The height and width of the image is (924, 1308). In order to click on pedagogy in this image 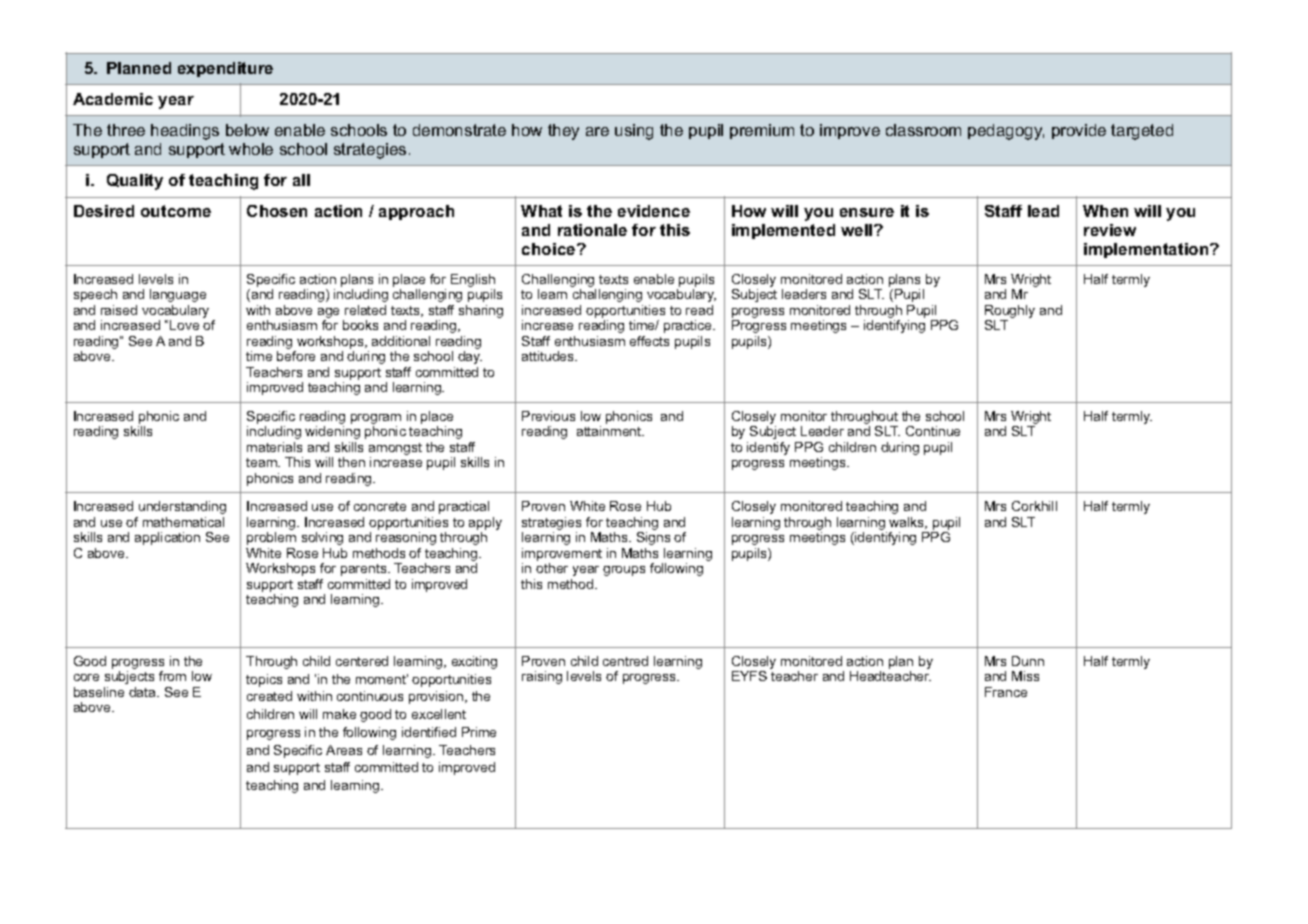, I will do `click(1006, 132)`.
